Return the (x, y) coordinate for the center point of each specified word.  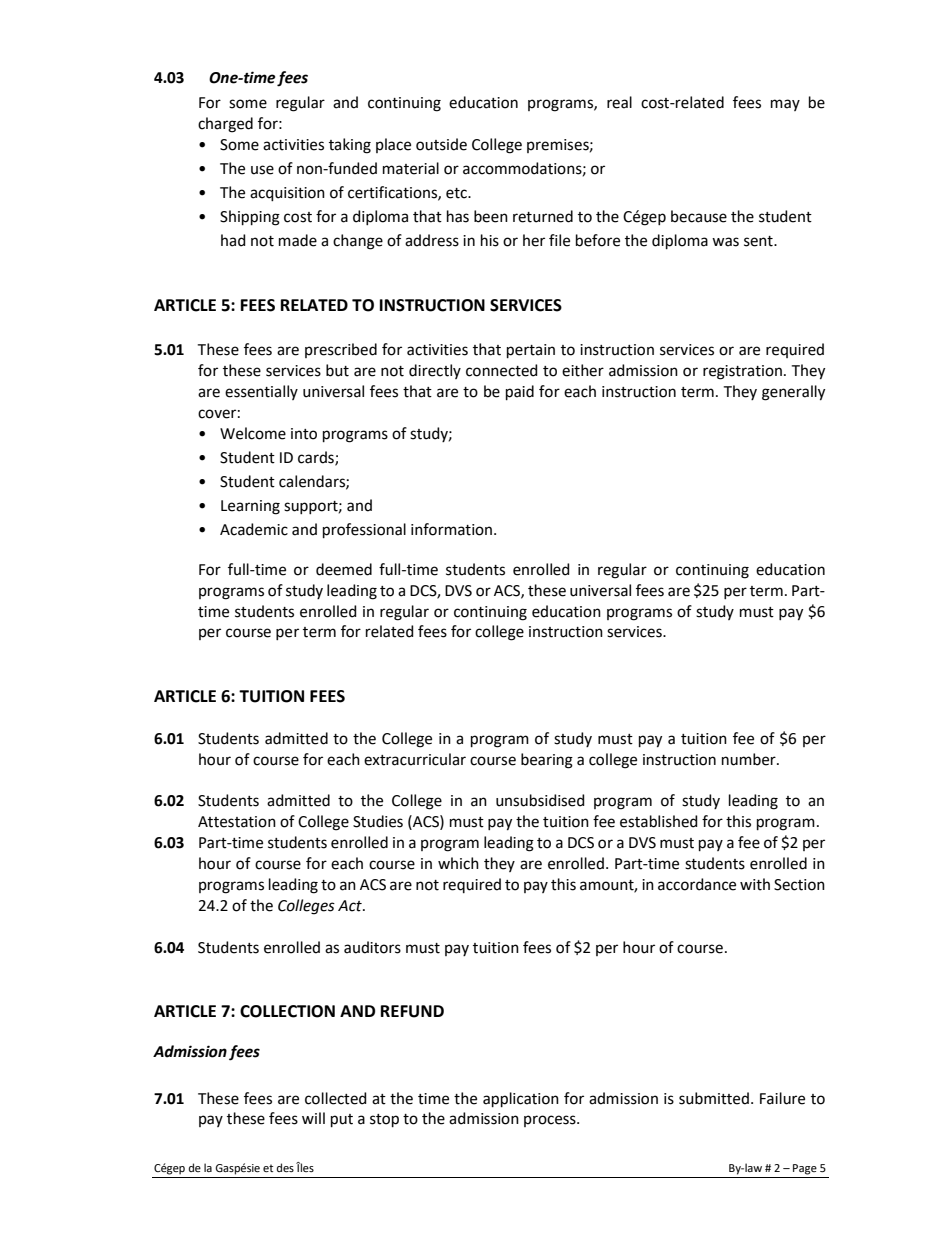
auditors (372, 947)
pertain (531, 351)
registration (742, 372)
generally (793, 393)
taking (350, 146)
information (453, 529)
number (750, 759)
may (785, 105)
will (313, 1118)
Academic (254, 529)
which (458, 863)
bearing (547, 761)
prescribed (341, 350)
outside (441, 144)
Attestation (237, 822)
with (755, 884)
